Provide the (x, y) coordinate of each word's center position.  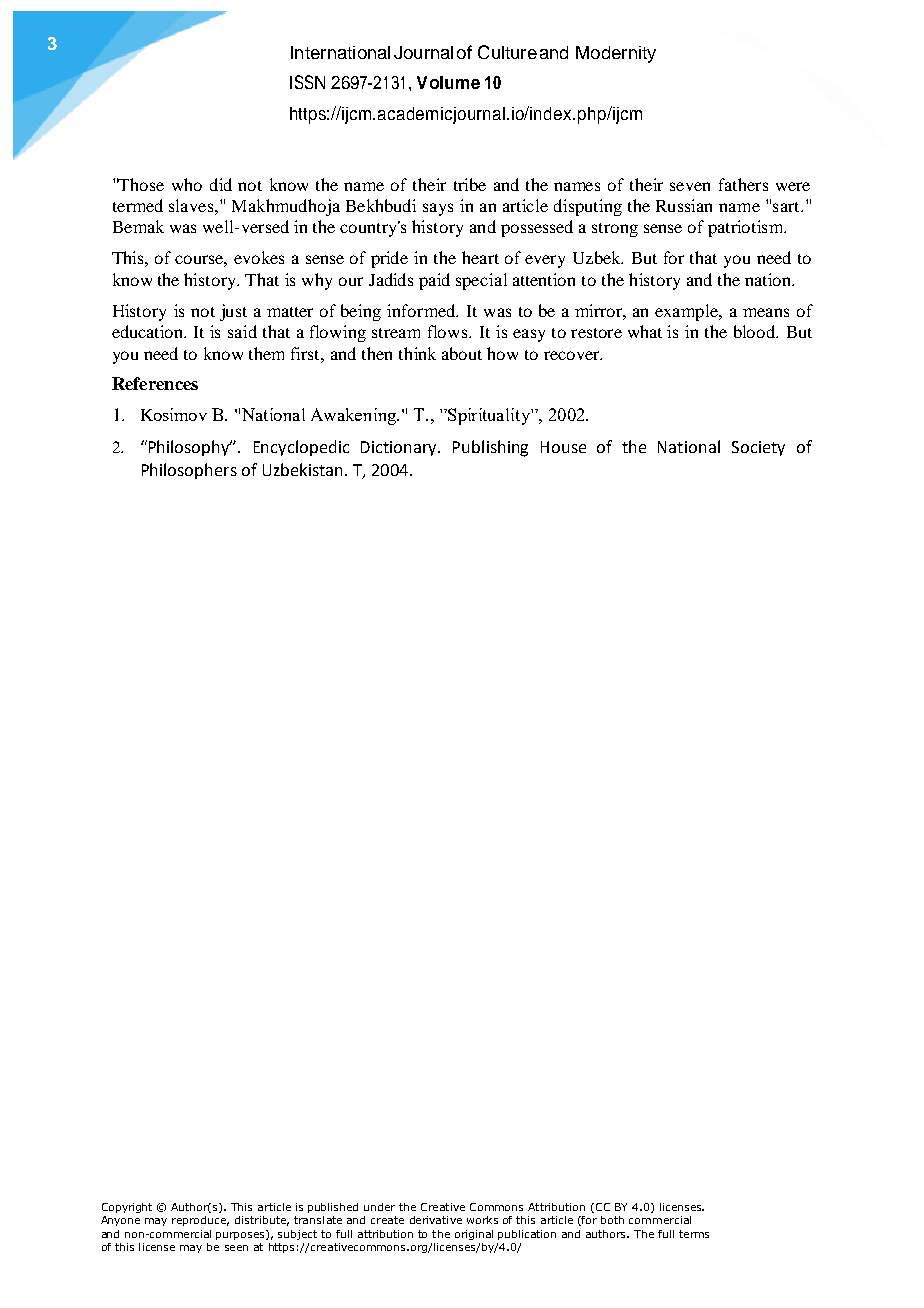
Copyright (127, 1208)
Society (758, 448)
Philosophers (189, 471)
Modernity (616, 54)
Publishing (490, 448)
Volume (448, 82)
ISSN (307, 82)
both (612, 1220)
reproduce (200, 1221)
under (379, 1207)
